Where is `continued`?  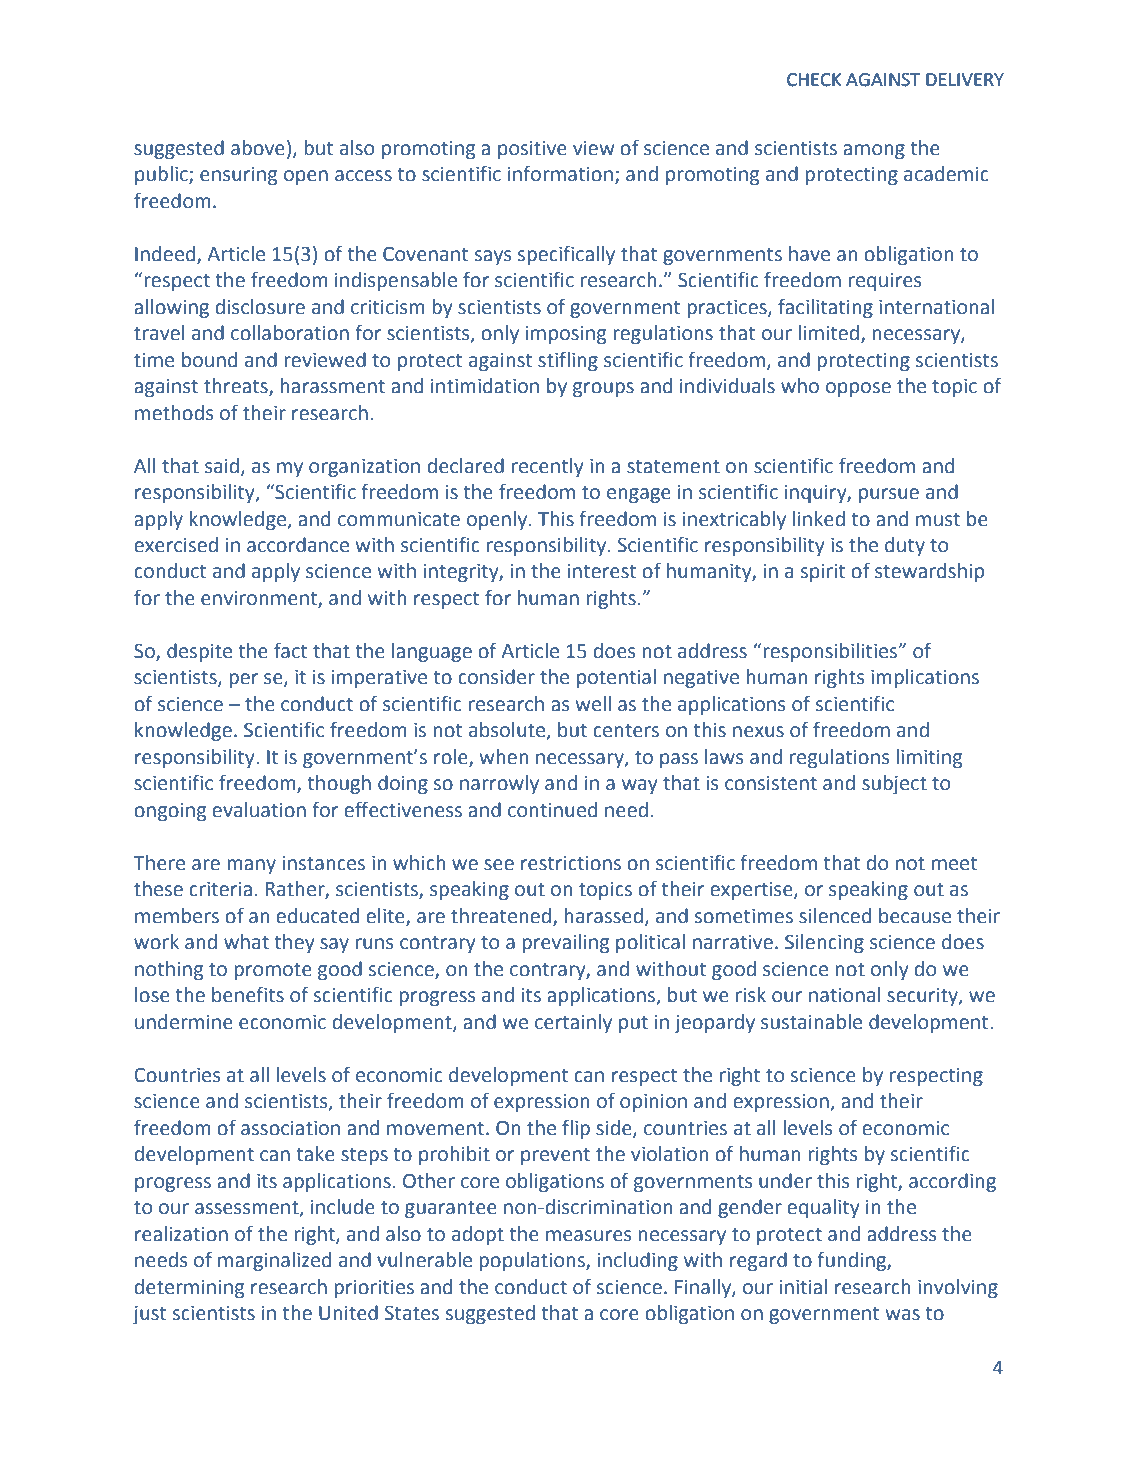
continued is located at coordinates (552, 810).
